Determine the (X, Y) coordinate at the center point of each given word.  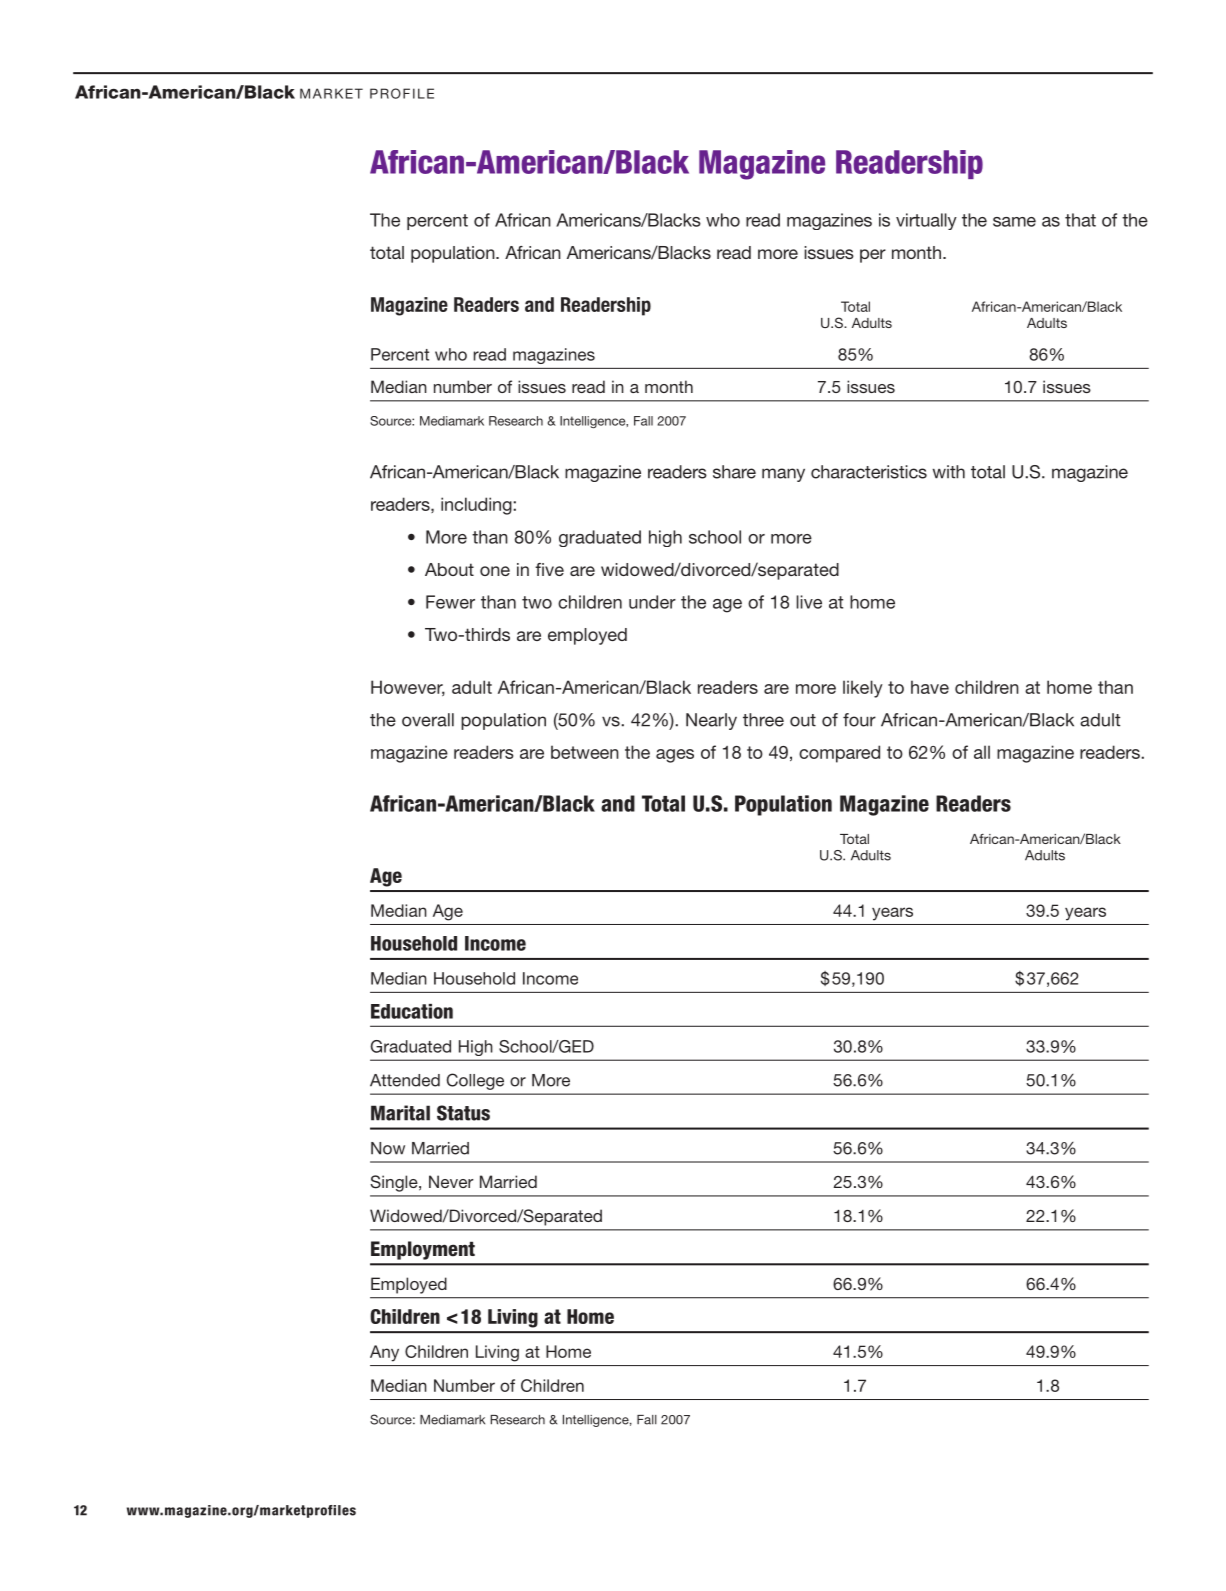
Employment (423, 1250)
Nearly (711, 721)
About (449, 569)
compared (839, 754)
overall (428, 720)
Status (463, 1113)
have (930, 687)
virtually (926, 221)
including (477, 506)
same (1014, 222)
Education (412, 1011)
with (949, 472)
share (734, 472)
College (475, 1081)
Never (451, 1181)
